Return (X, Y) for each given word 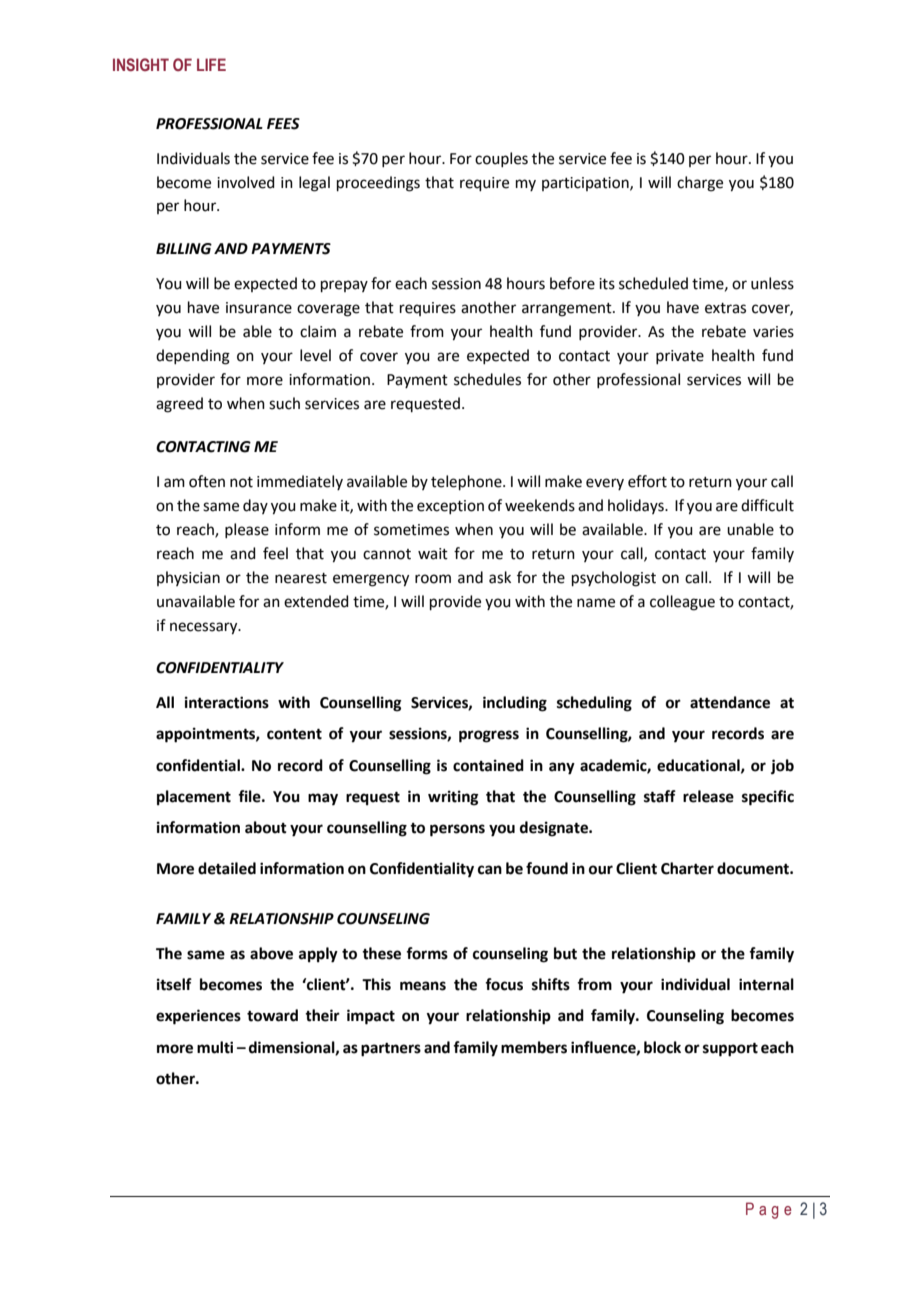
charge (700, 184)
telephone (467, 482)
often (207, 481)
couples (501, 159)
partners (391, 1050)
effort (647, 481)
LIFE (211, 64)
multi (215, 1047)
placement (194, 798)
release (708, 796)
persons (457, 830)
